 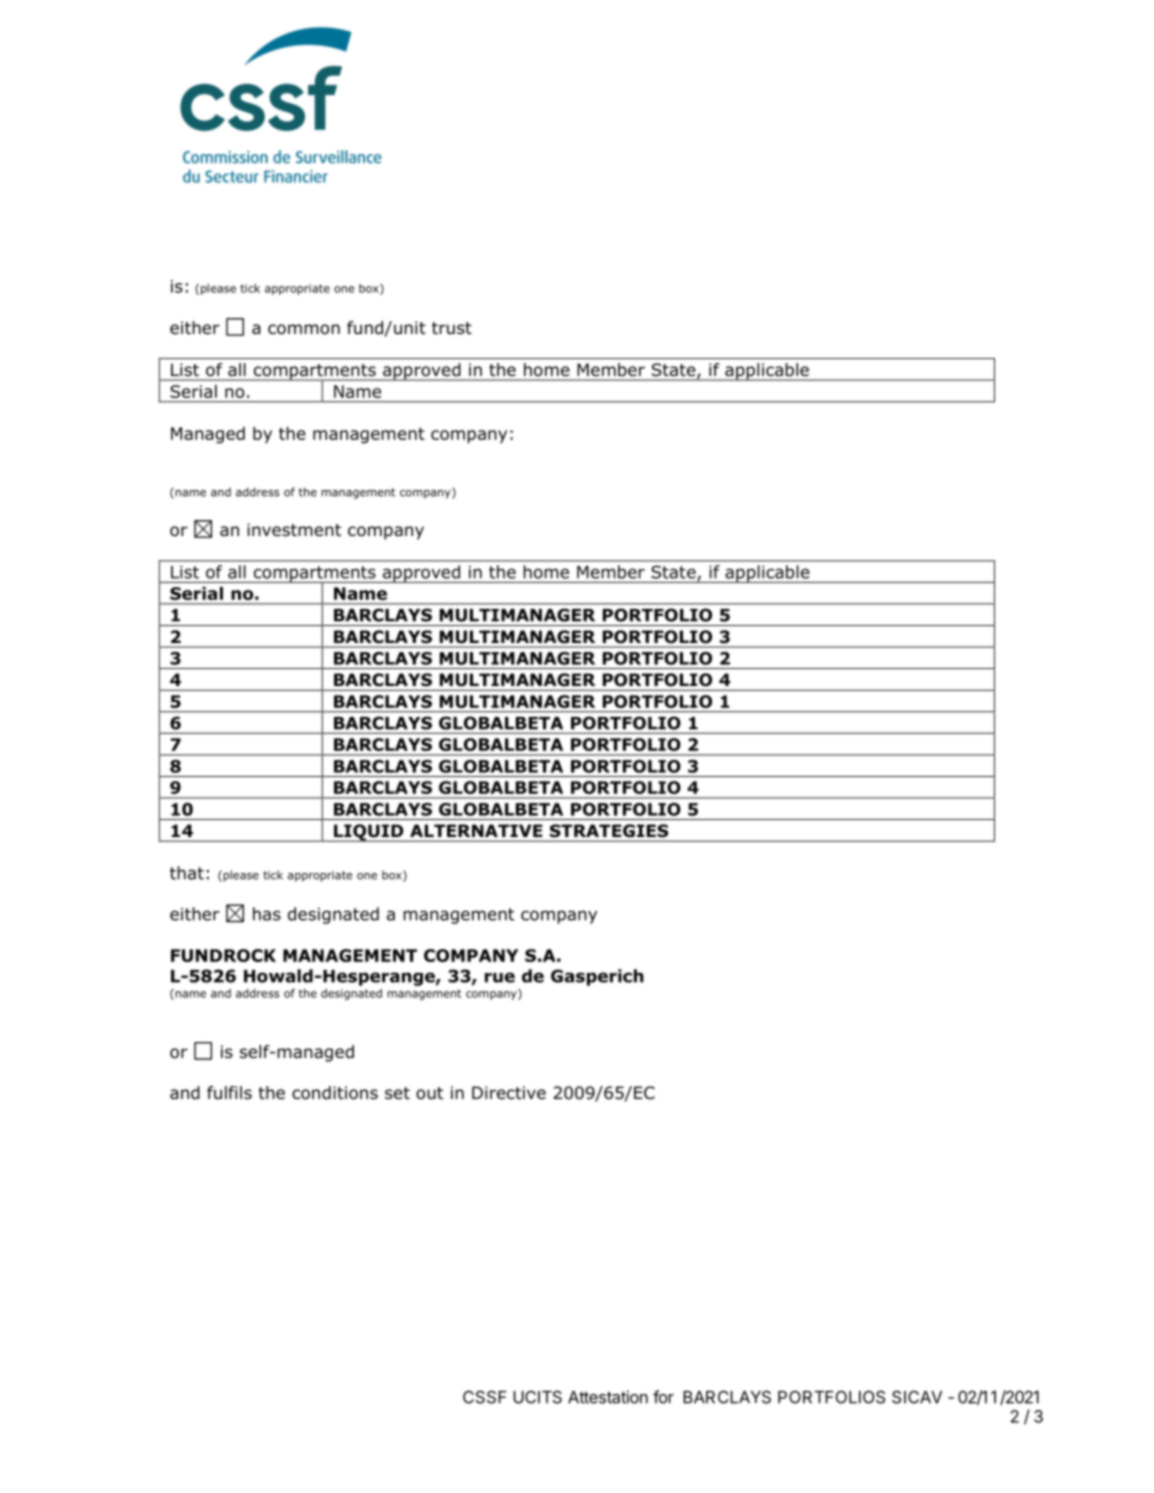 I want to click on fulfils, so click(x=229, y=1093).
